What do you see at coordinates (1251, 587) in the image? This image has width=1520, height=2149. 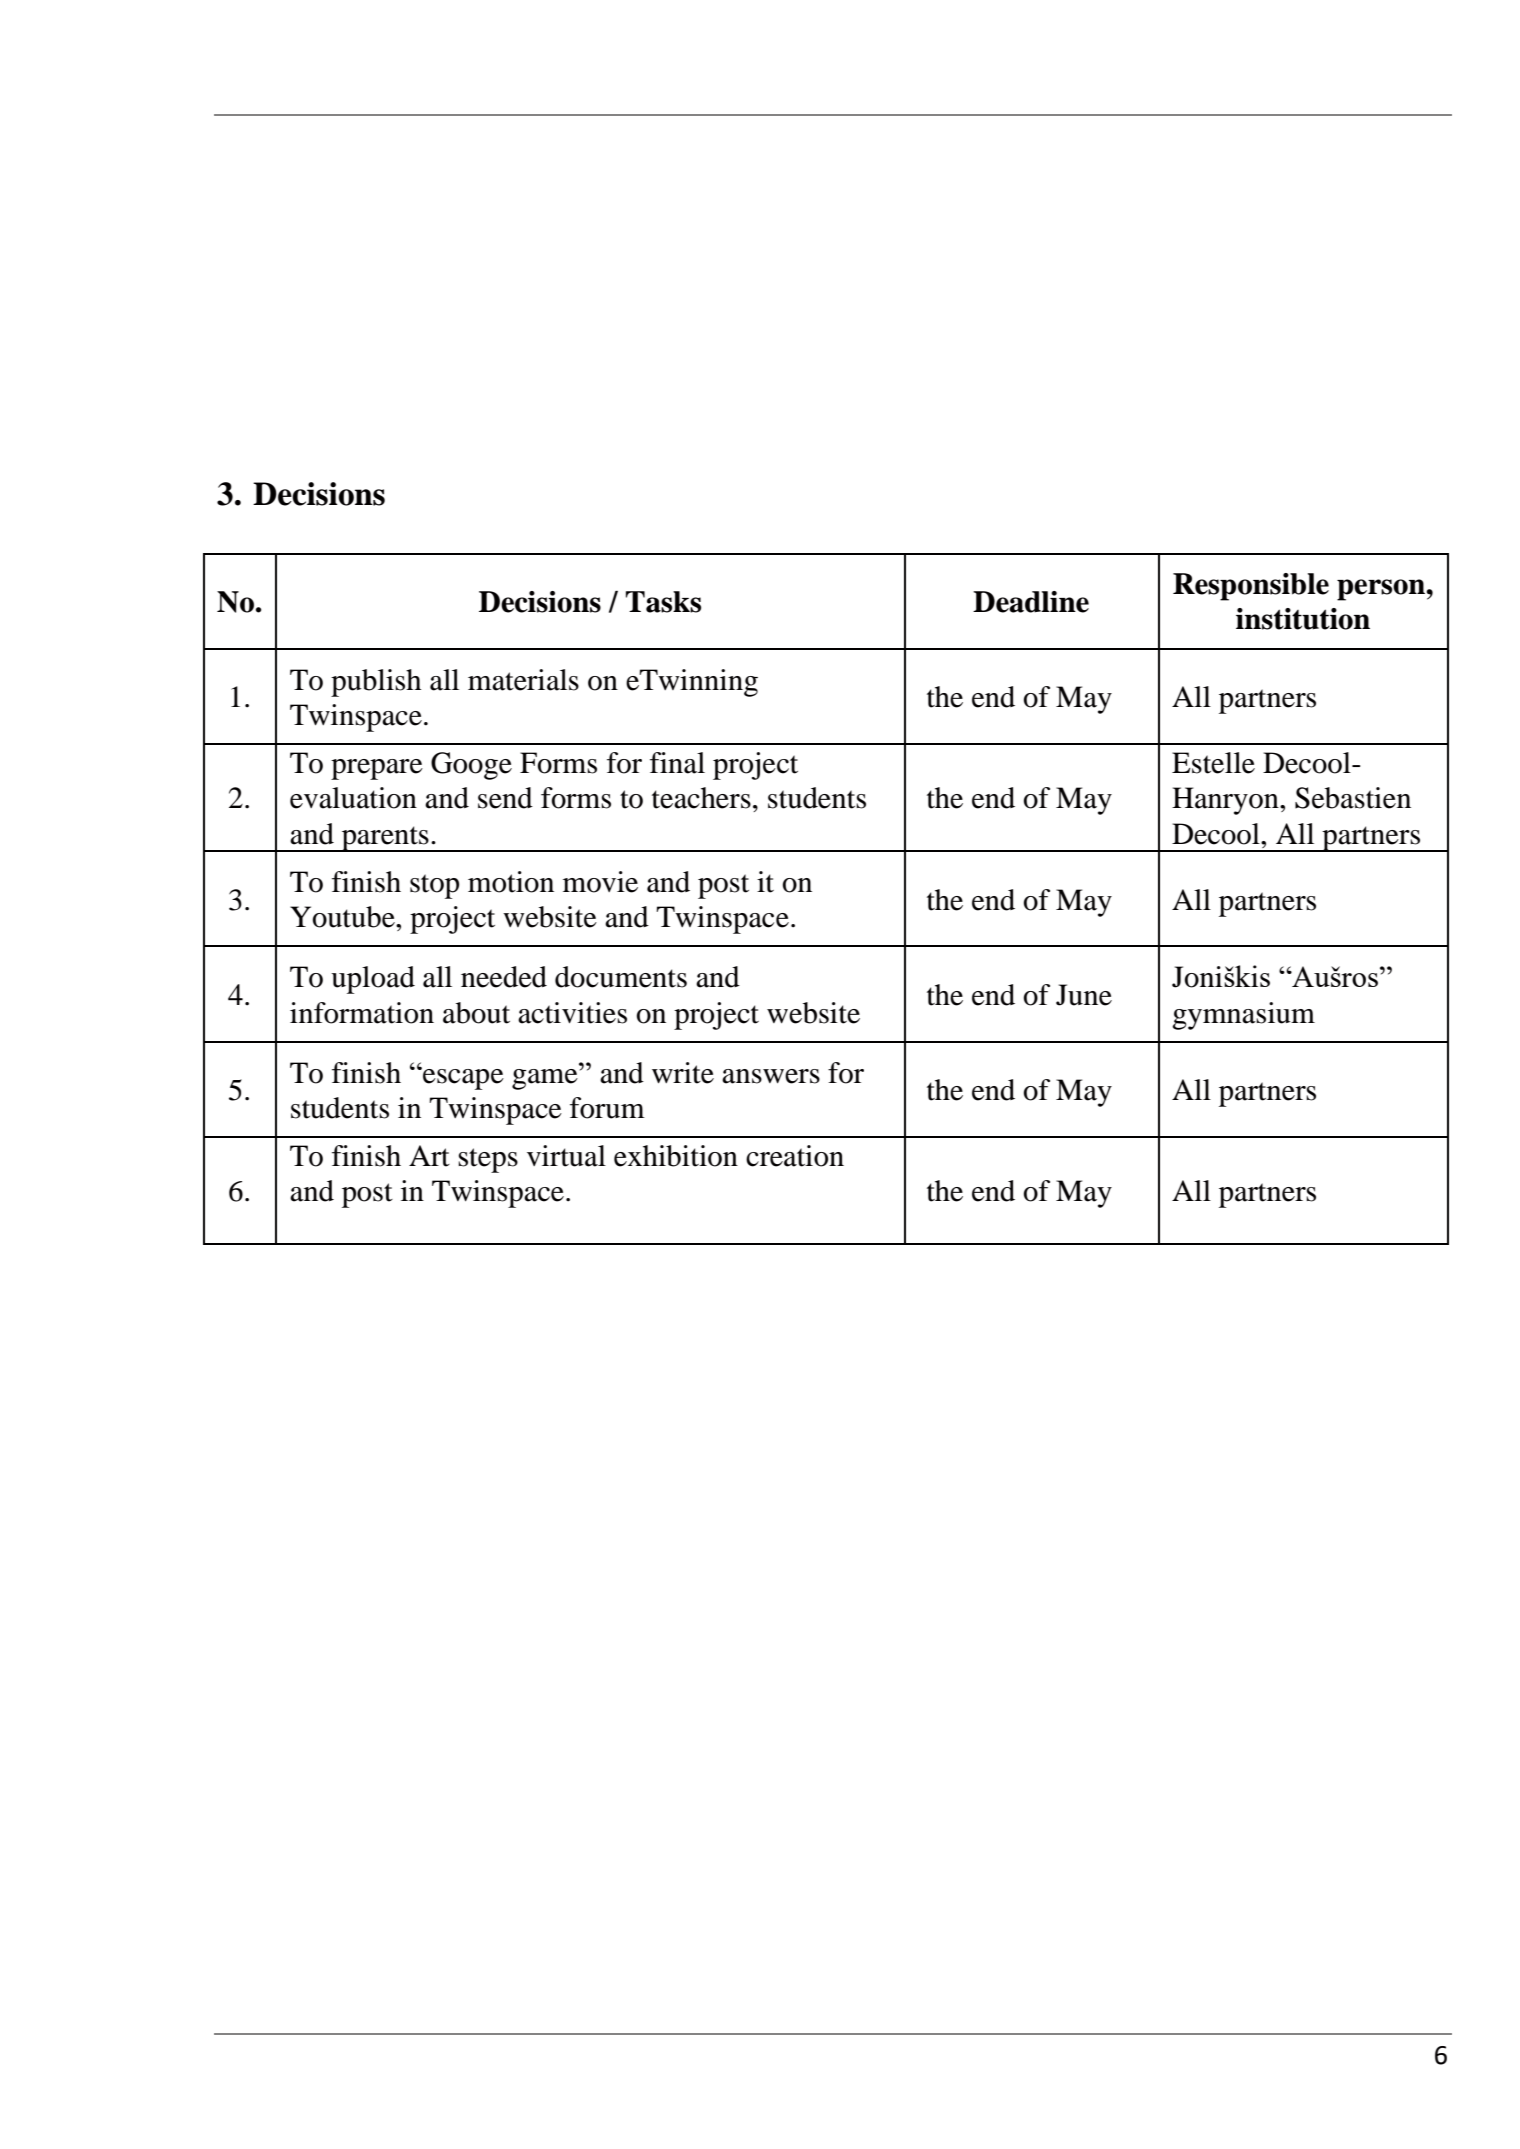 I see `Responsible` at bounding box center [1251, 587].
